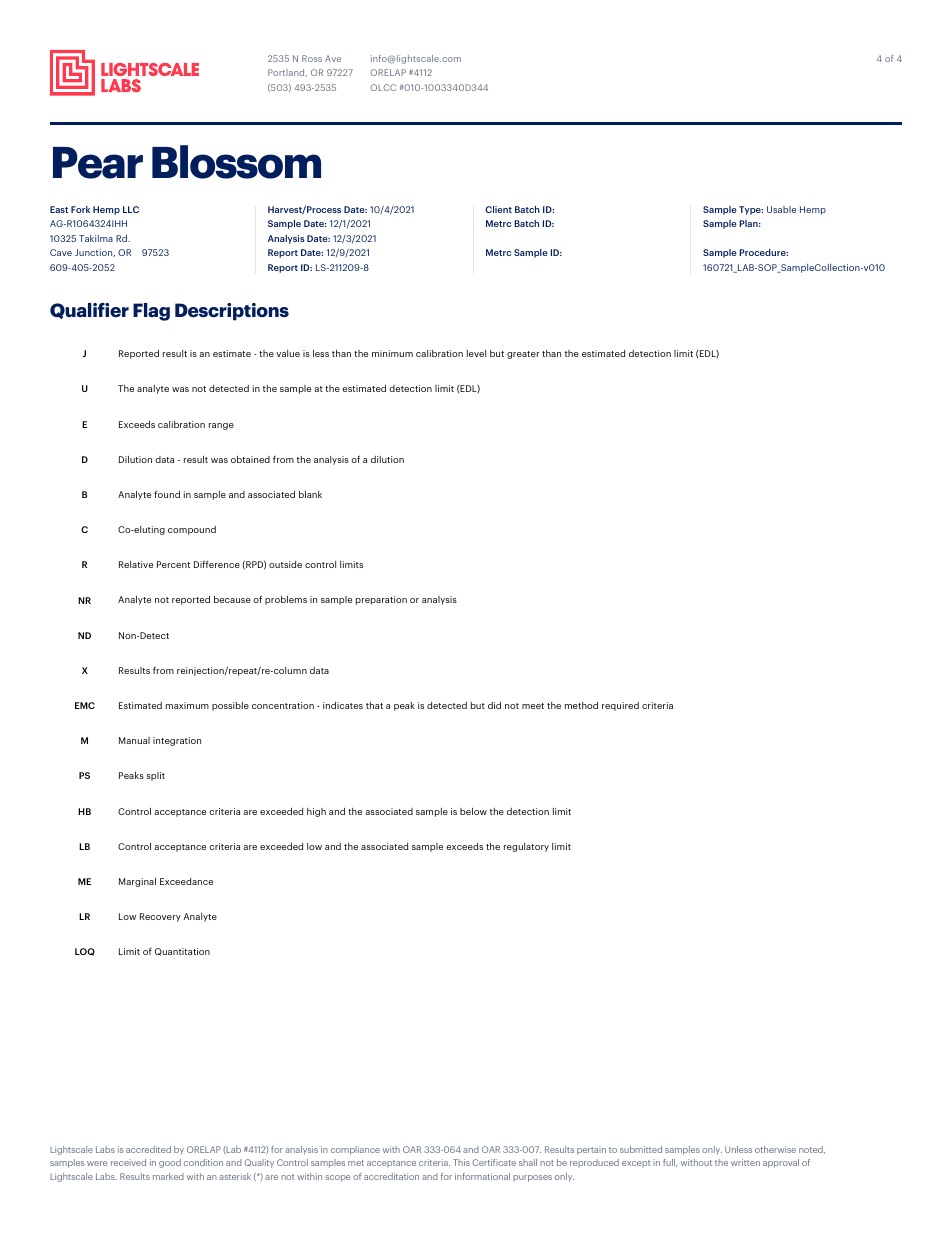 This image has height=1233, width=952. What do you see at coordinates (148, 1149) in the image?
I see `accredited` at bounding box center [148, 1149].
